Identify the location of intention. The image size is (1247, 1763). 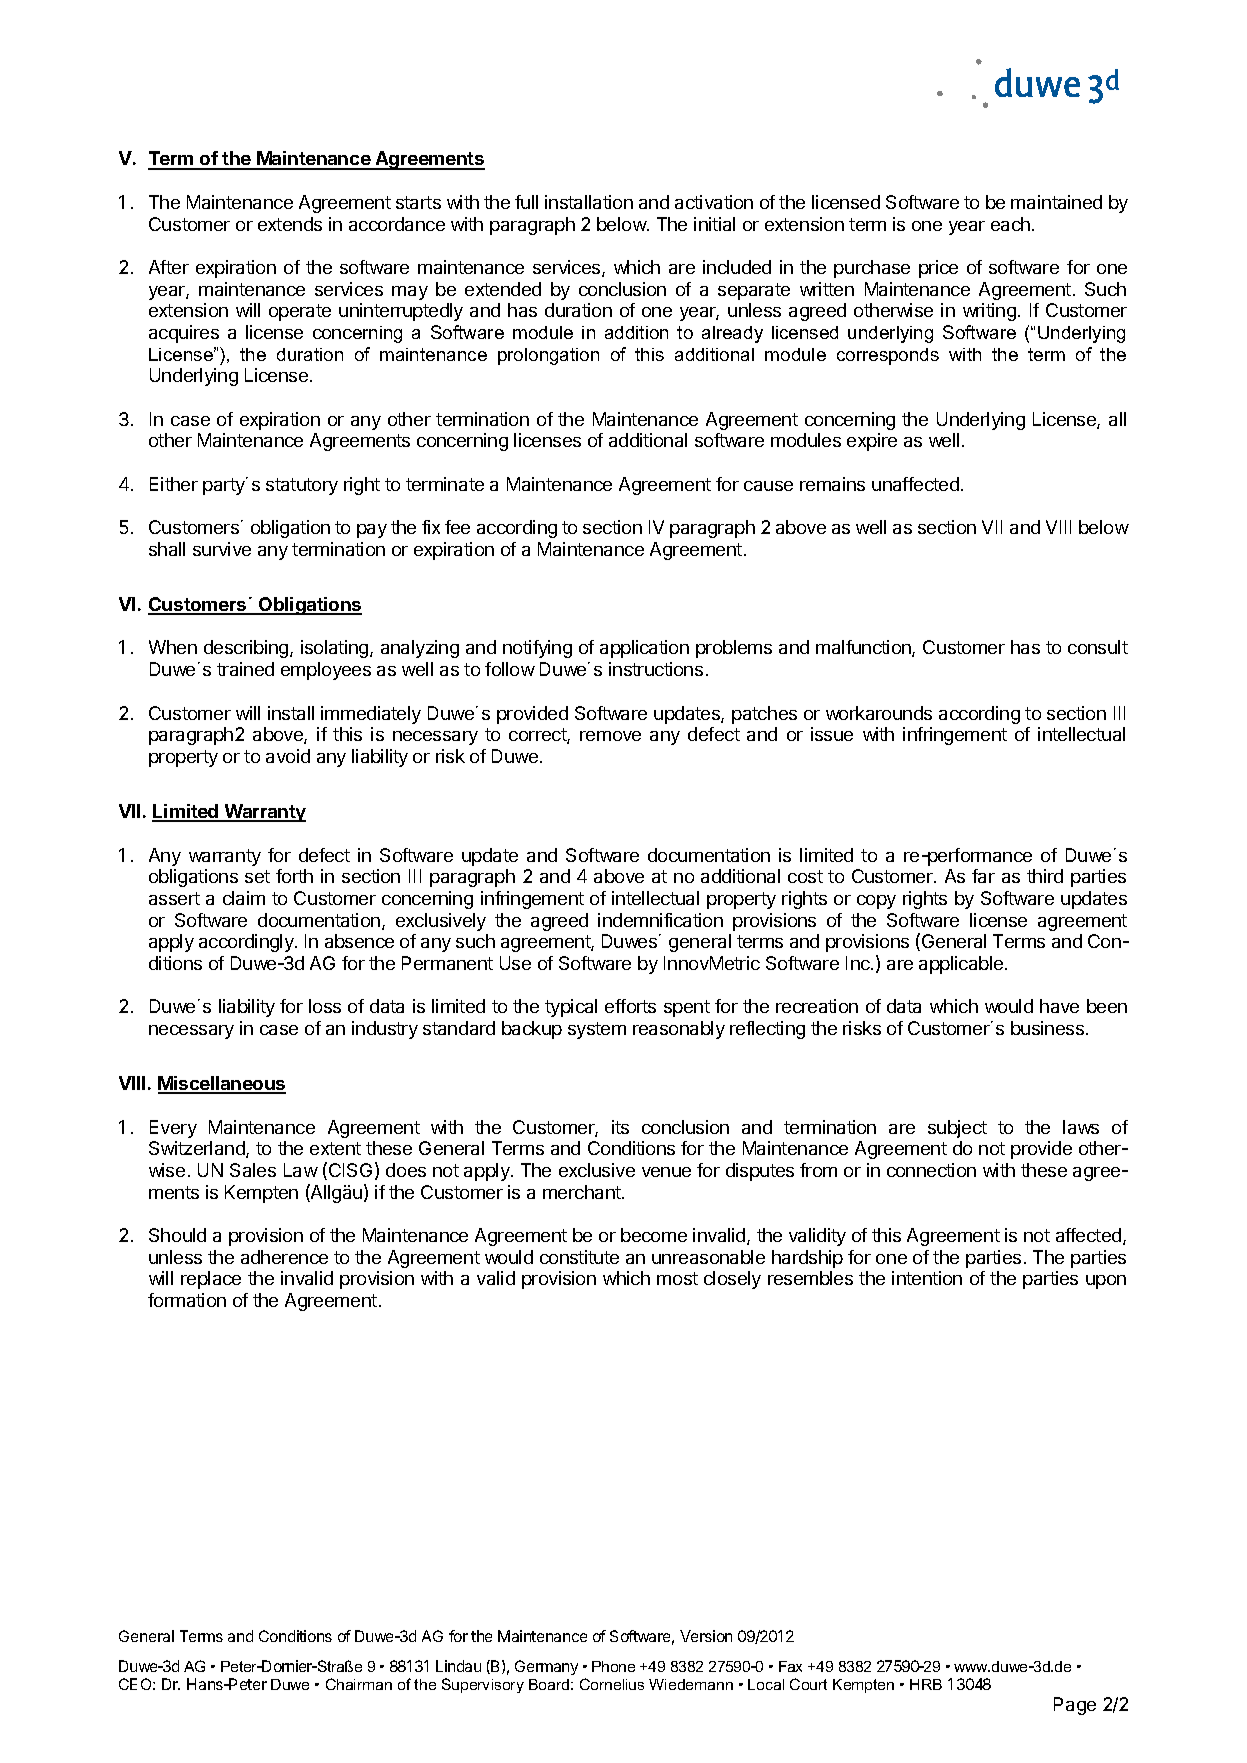
(927, 1278).
